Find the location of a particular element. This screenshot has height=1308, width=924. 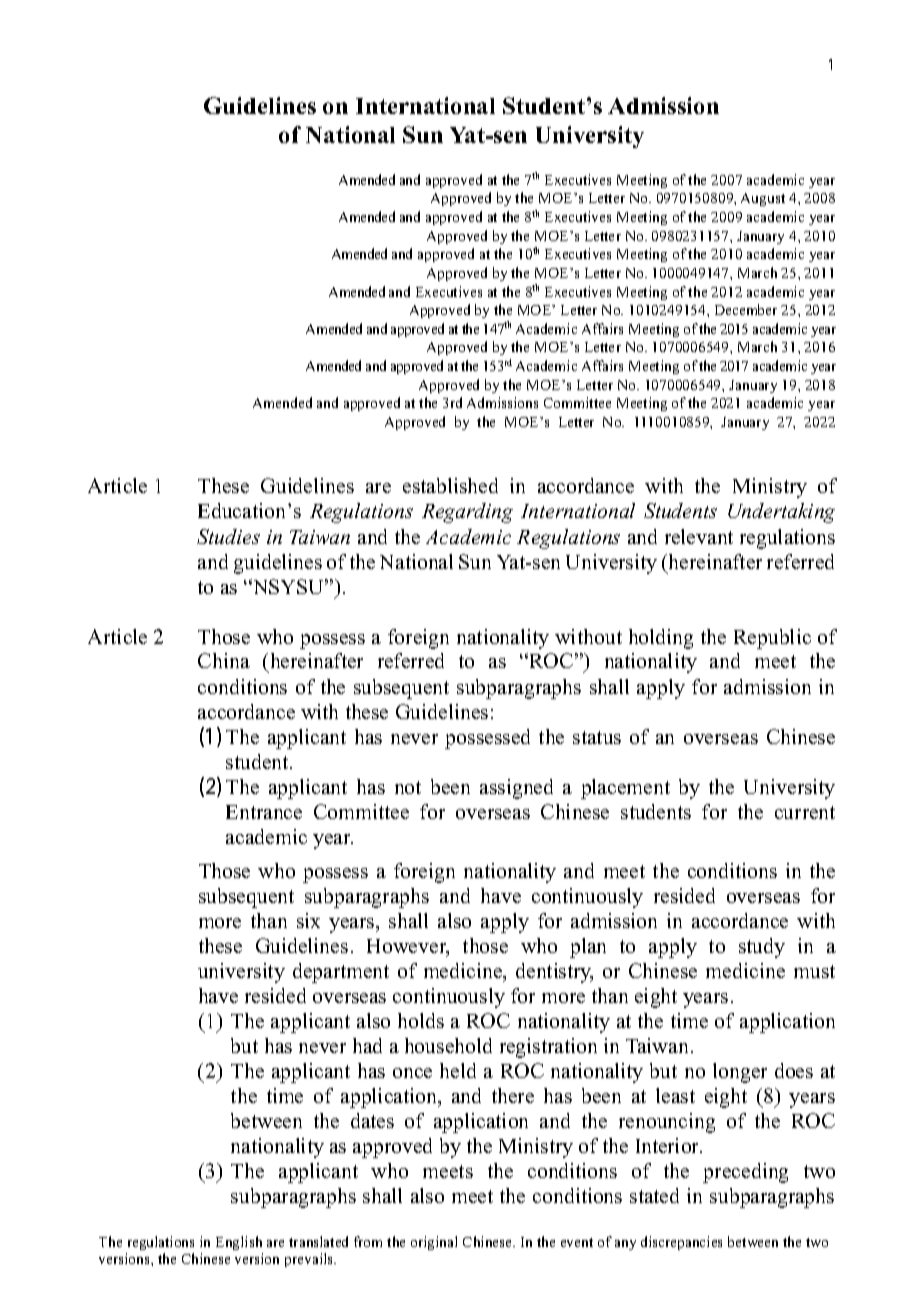

preceding is located at coordinates (745, 1173).
